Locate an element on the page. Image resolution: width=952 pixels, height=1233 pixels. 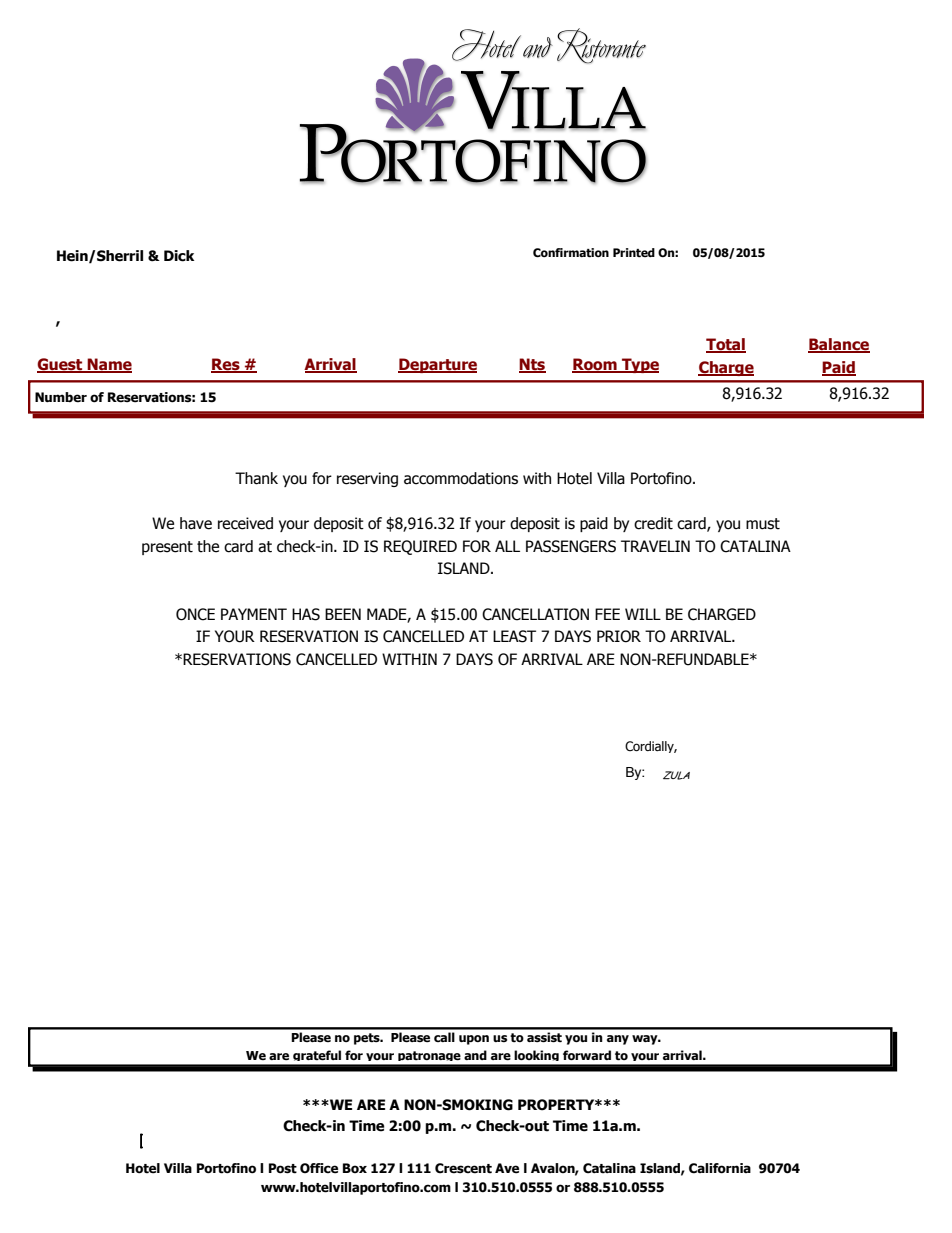
Post is located at coordinates (283, 1168).
